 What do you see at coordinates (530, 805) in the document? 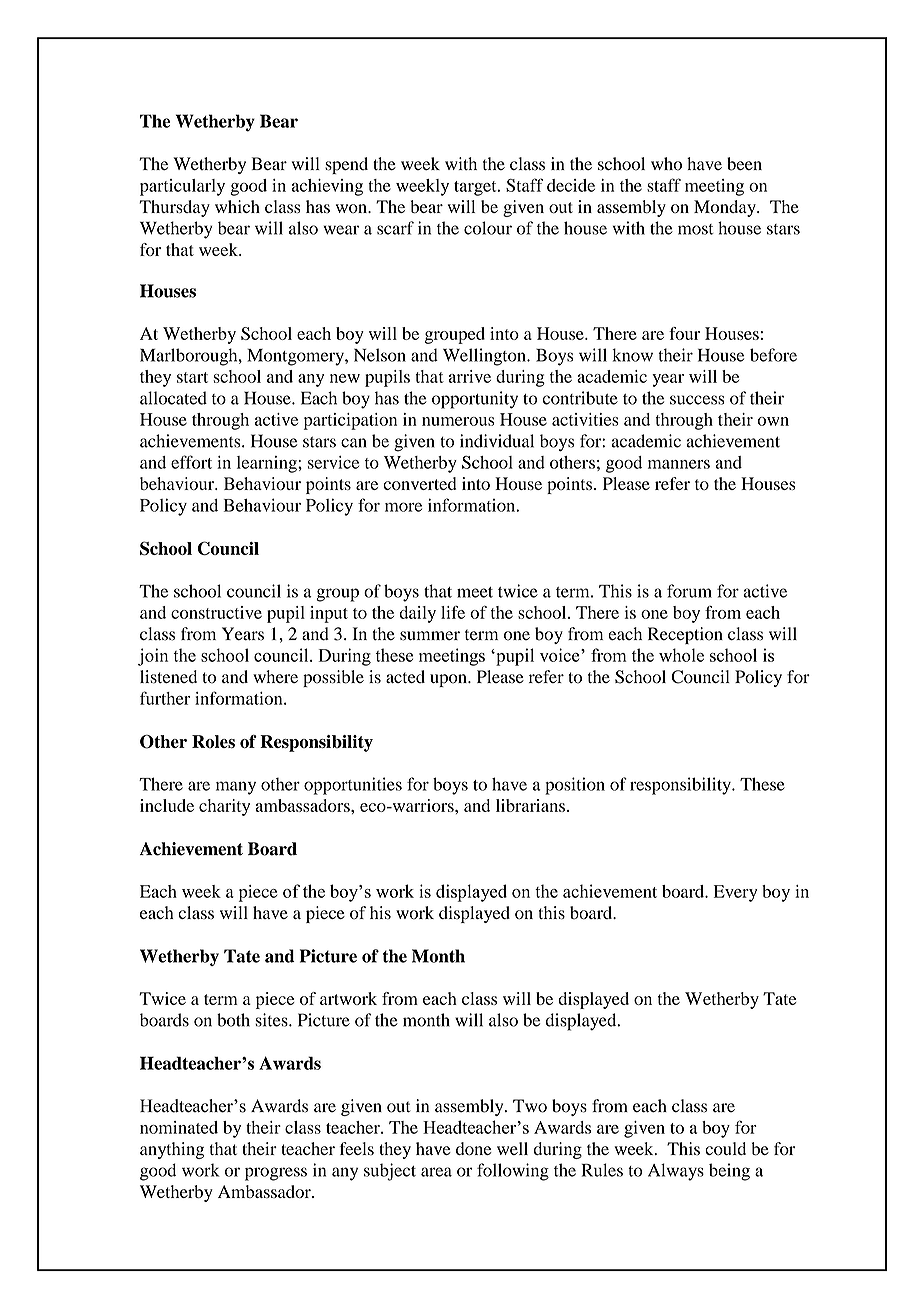
I see `librarians` at bounding box center [530, 805].
